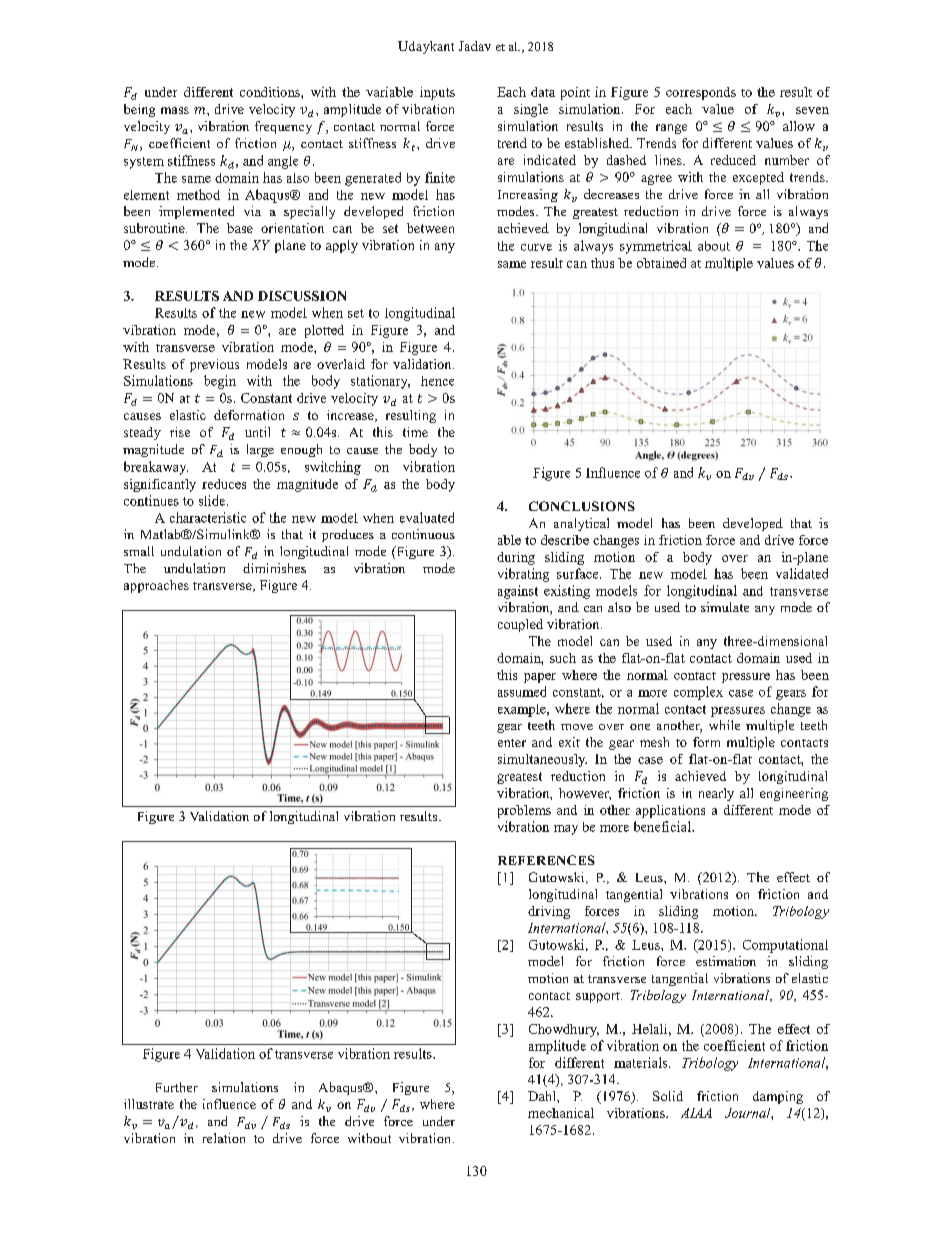 This image has height=1233, width=952. Describe the element at coordinates (716, 794) in the image. I see `nearly` at that location.
